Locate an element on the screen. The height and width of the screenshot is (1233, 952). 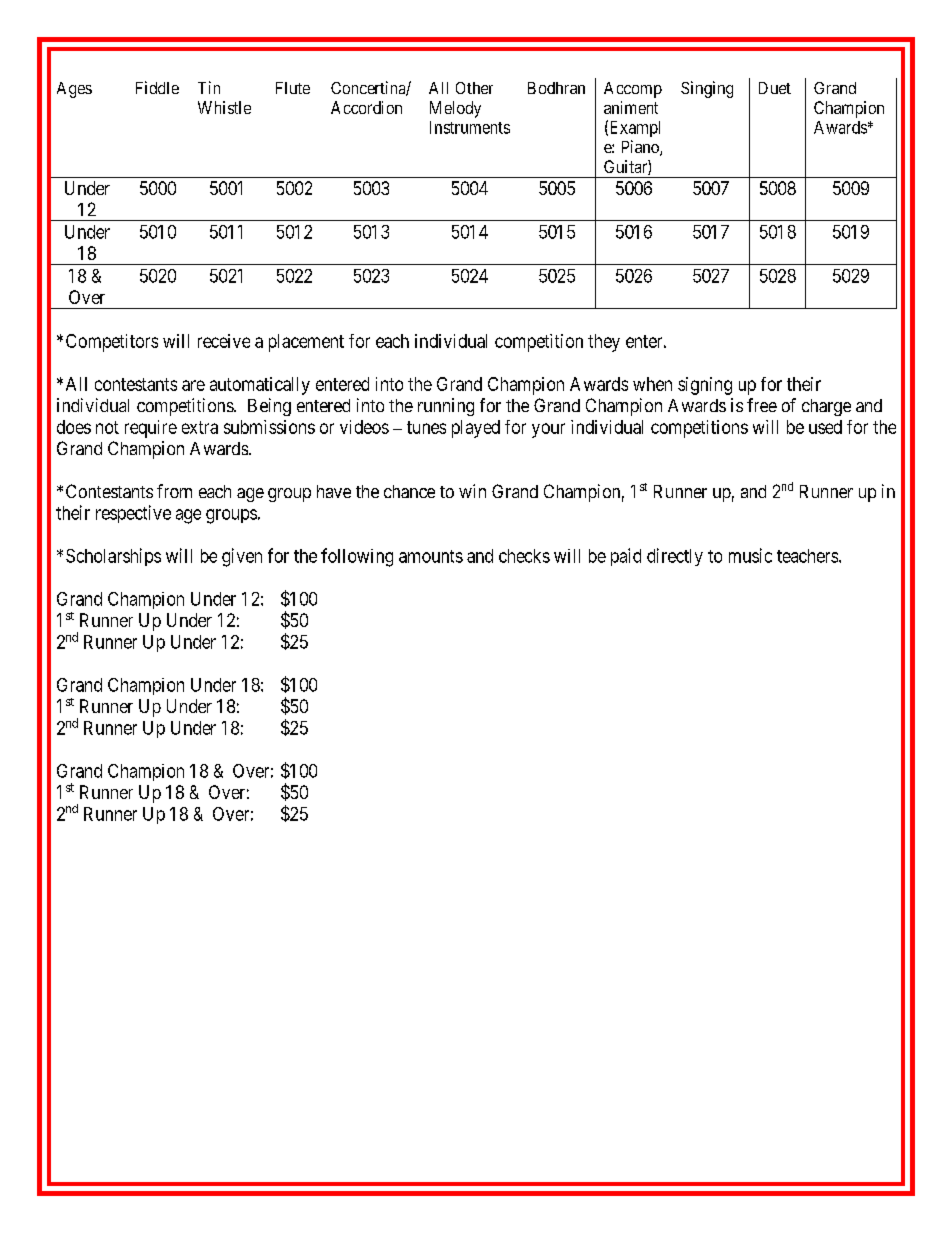
Melody is located at coordinates (455, 109).
